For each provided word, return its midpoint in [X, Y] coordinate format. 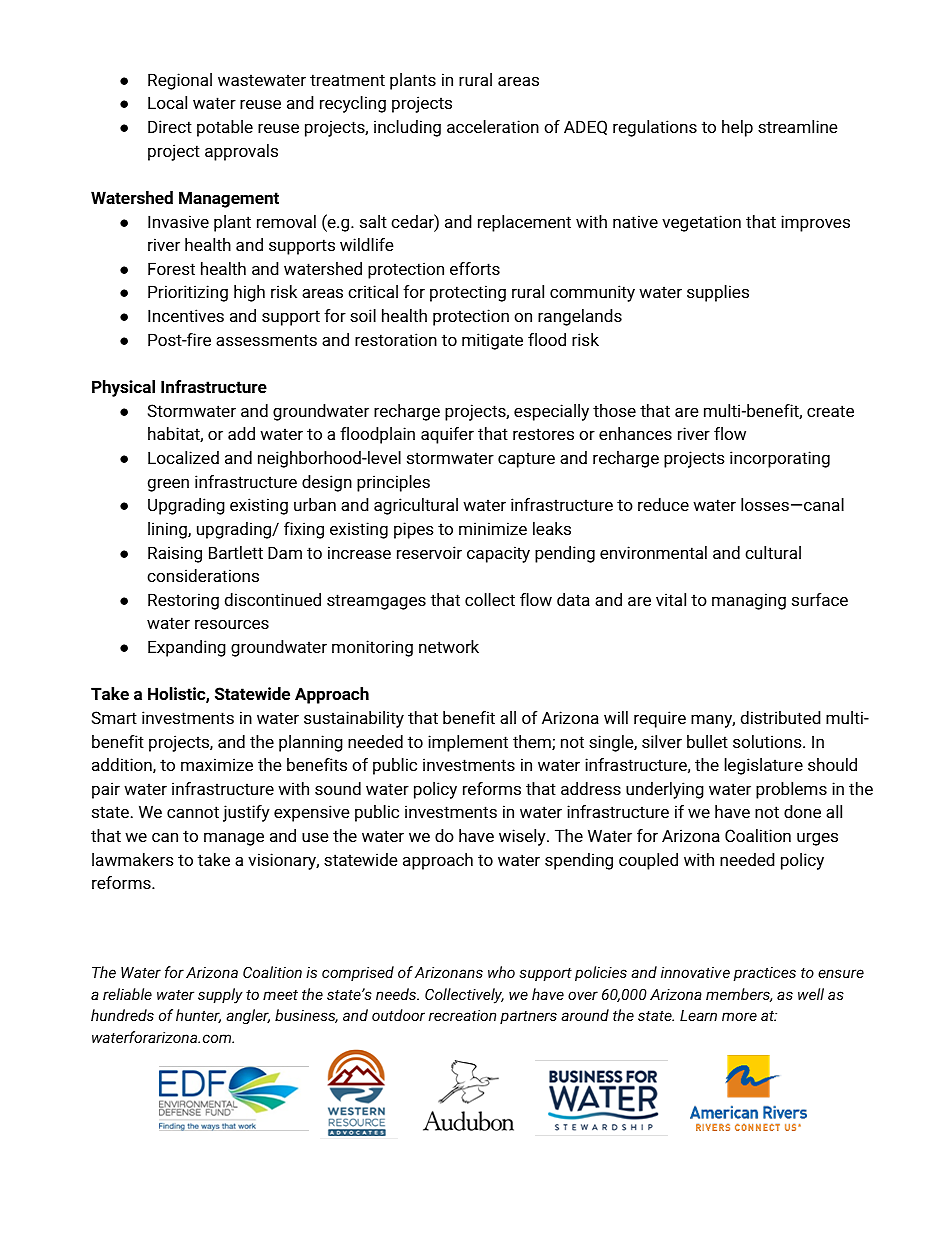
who [501, 972]
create [830, 411]
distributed [781, 717]
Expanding [187, 648]
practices [764, 974]
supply [220, 996]
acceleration [493, 126]
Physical [123, 388]
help [737, 128]
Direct [170, 126]
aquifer [447, 435]
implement [468, 743]
